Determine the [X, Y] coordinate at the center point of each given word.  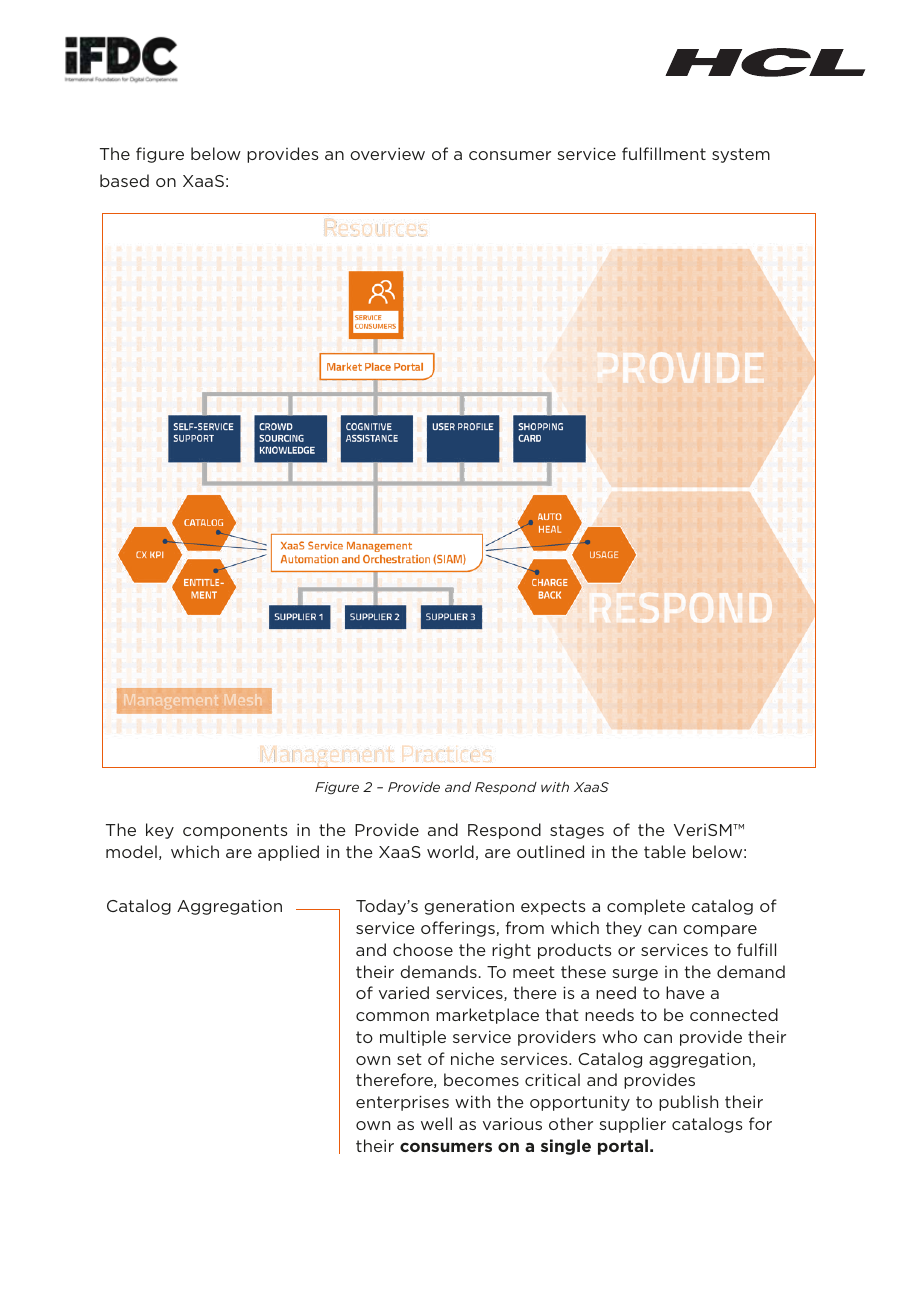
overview [387, 153]
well [436, 1123]
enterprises [402, 1103]
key [160, 831]
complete [646, 907]
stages [577, 831]
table [665, 851]
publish [688, 1103]
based [124, 180]
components [235, 831]
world [450, 851]
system [741, 155]
